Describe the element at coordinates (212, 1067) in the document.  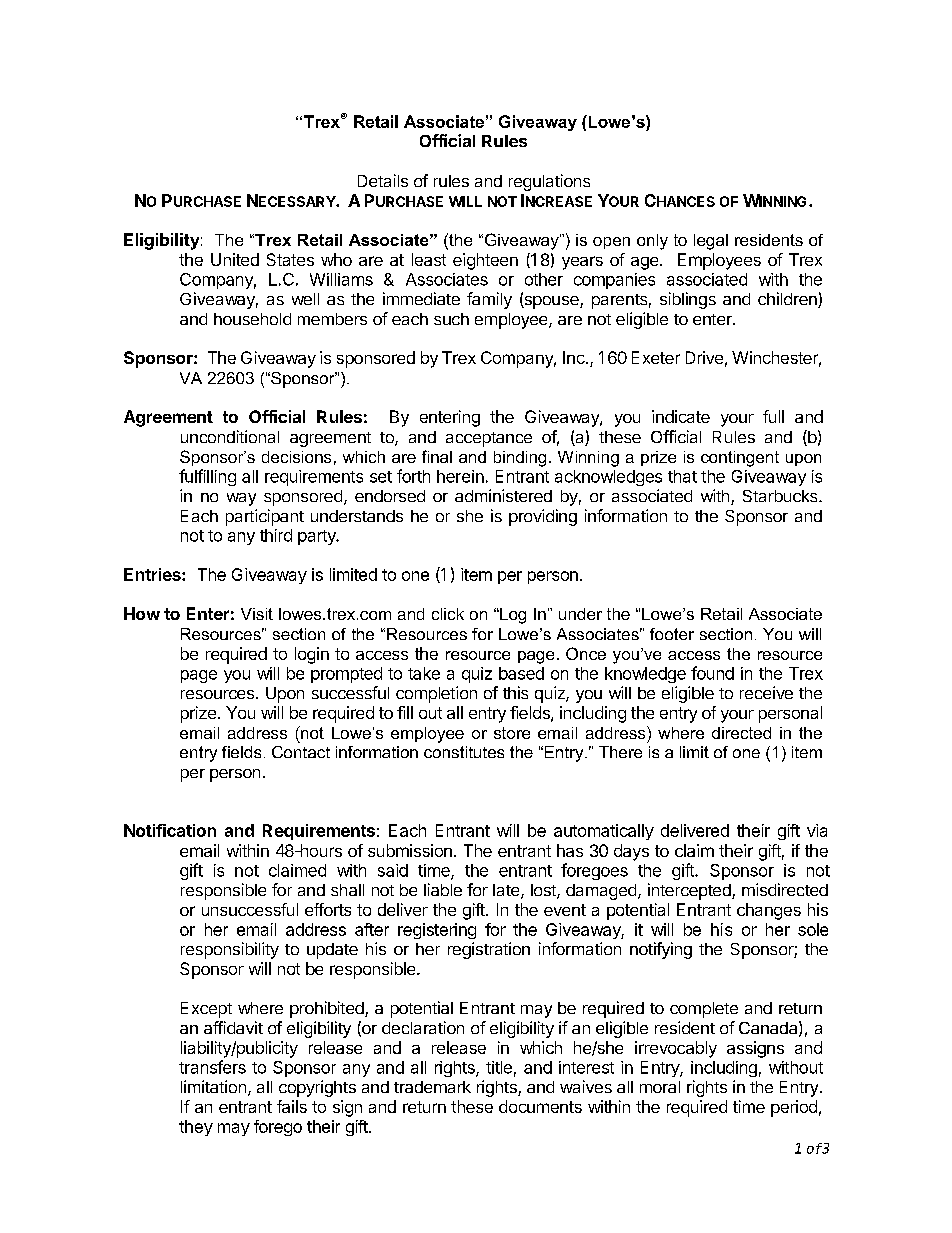
I see `transfers` at that location.
